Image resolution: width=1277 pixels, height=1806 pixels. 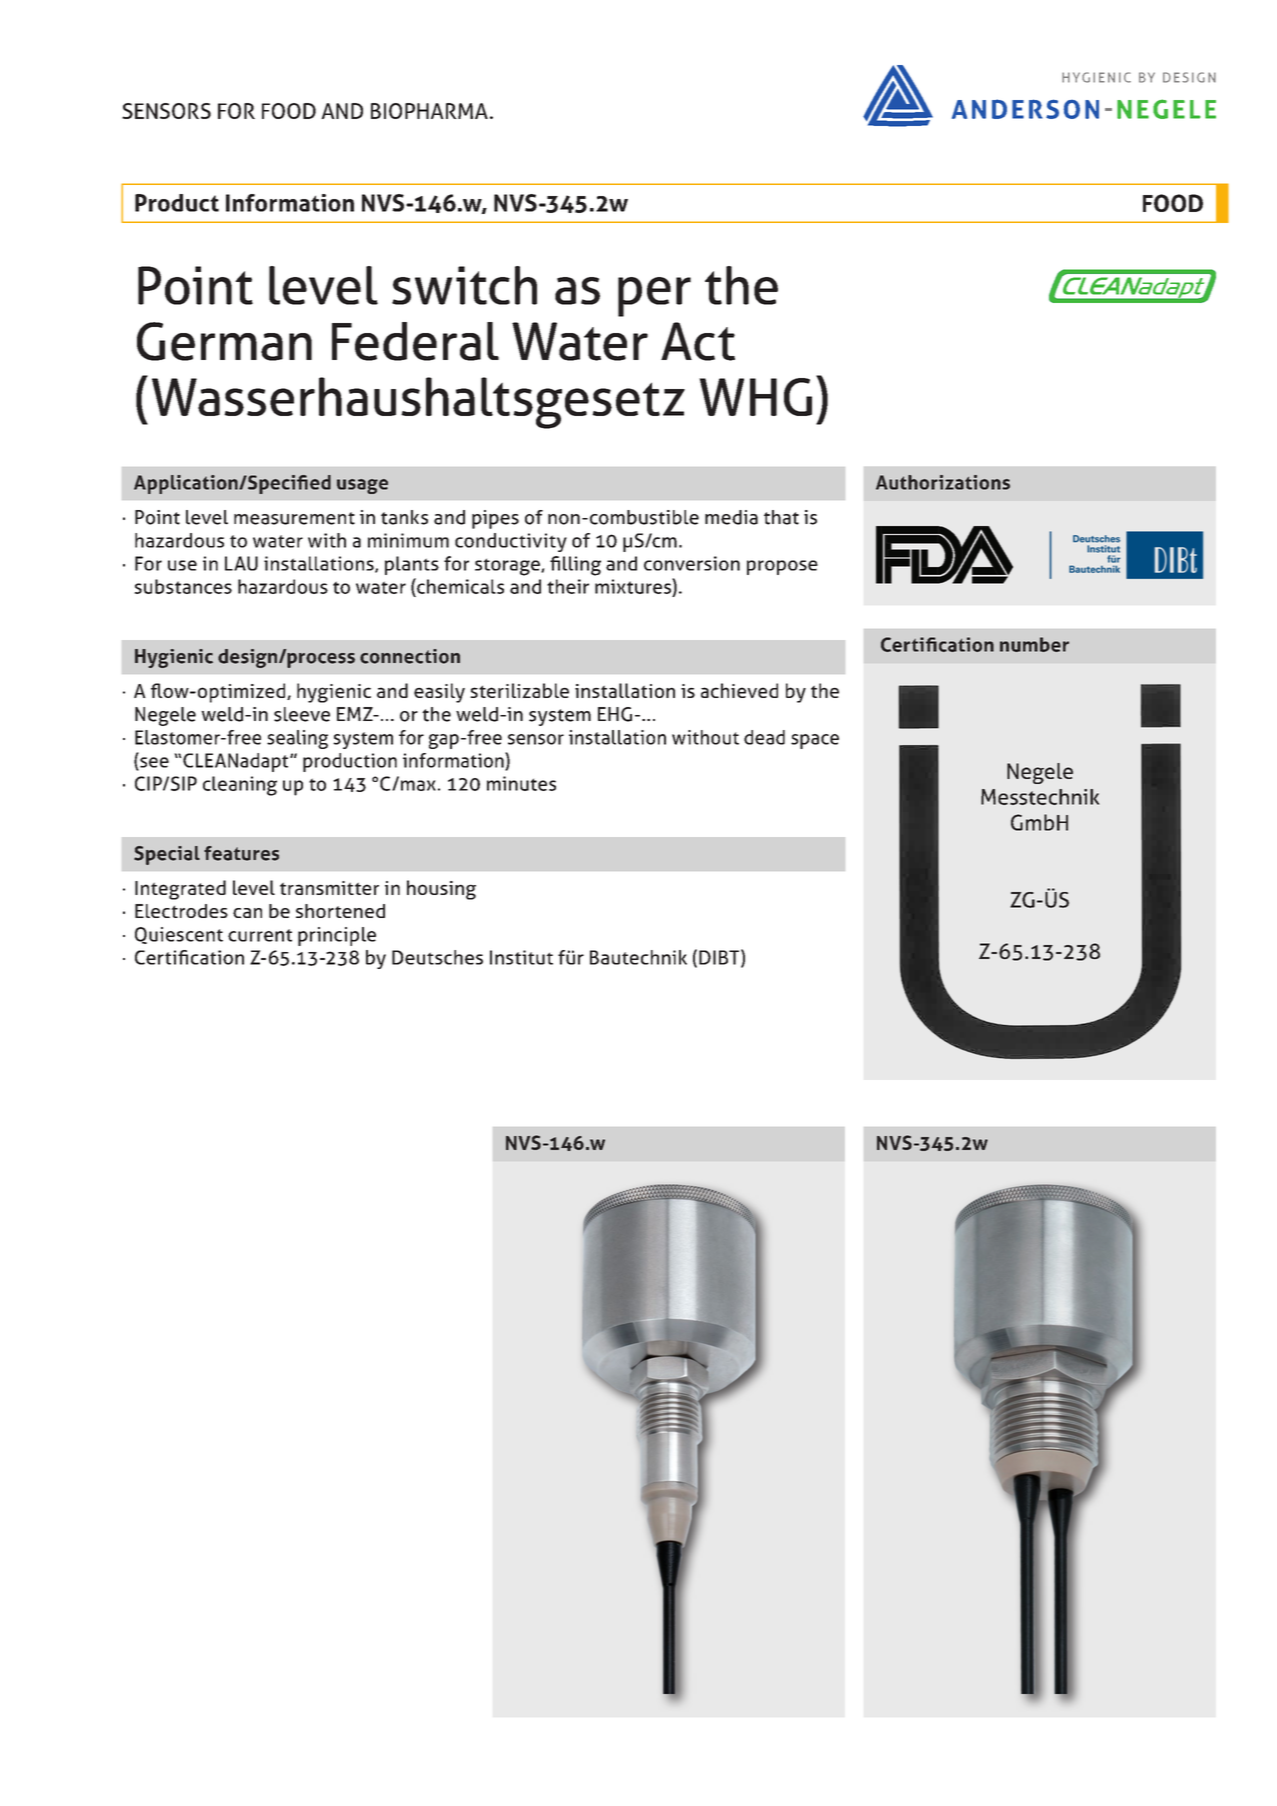 What do you see at coordinates (183, 586) in the screenshot?
I see `substances` at bounding box center [183, 586].
